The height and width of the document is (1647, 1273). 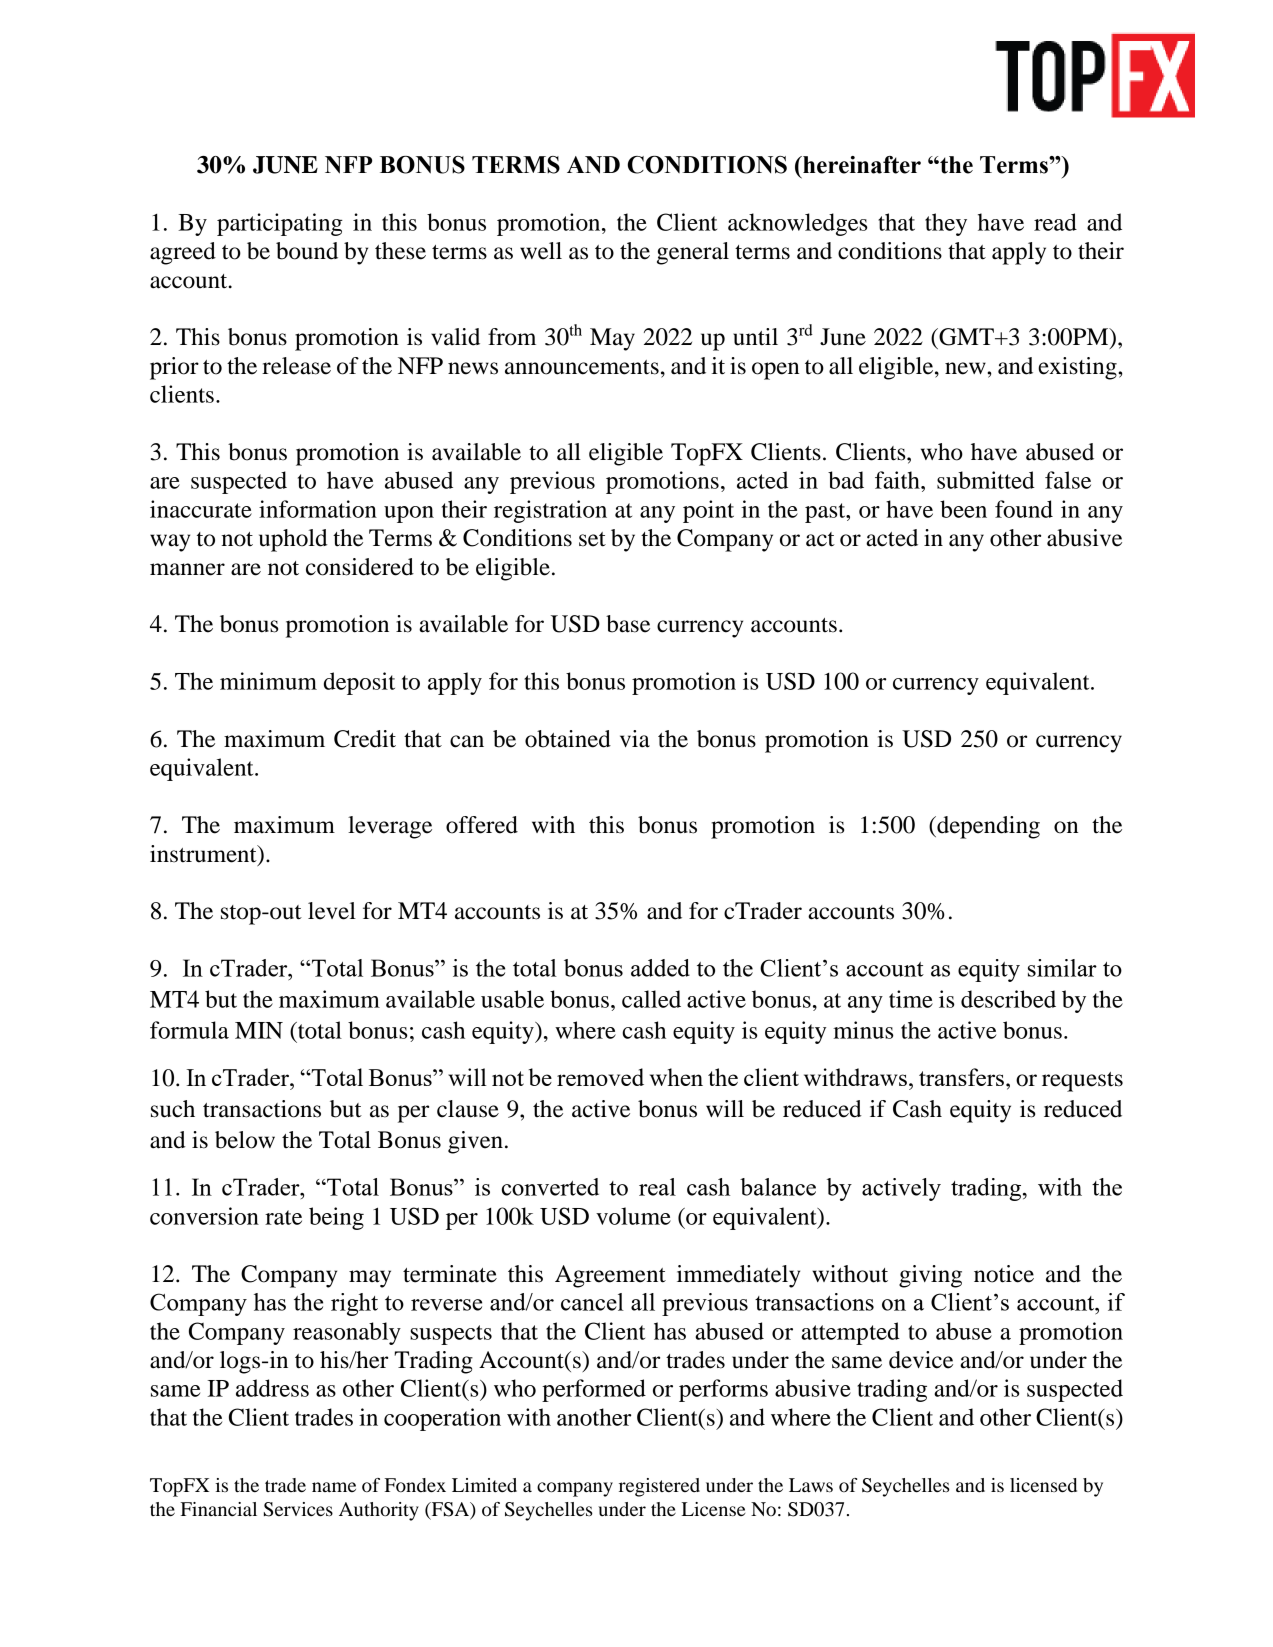 What do you see at coordinates (635, 739) in the document?
I see `via` at bounding box center [635, 739].
